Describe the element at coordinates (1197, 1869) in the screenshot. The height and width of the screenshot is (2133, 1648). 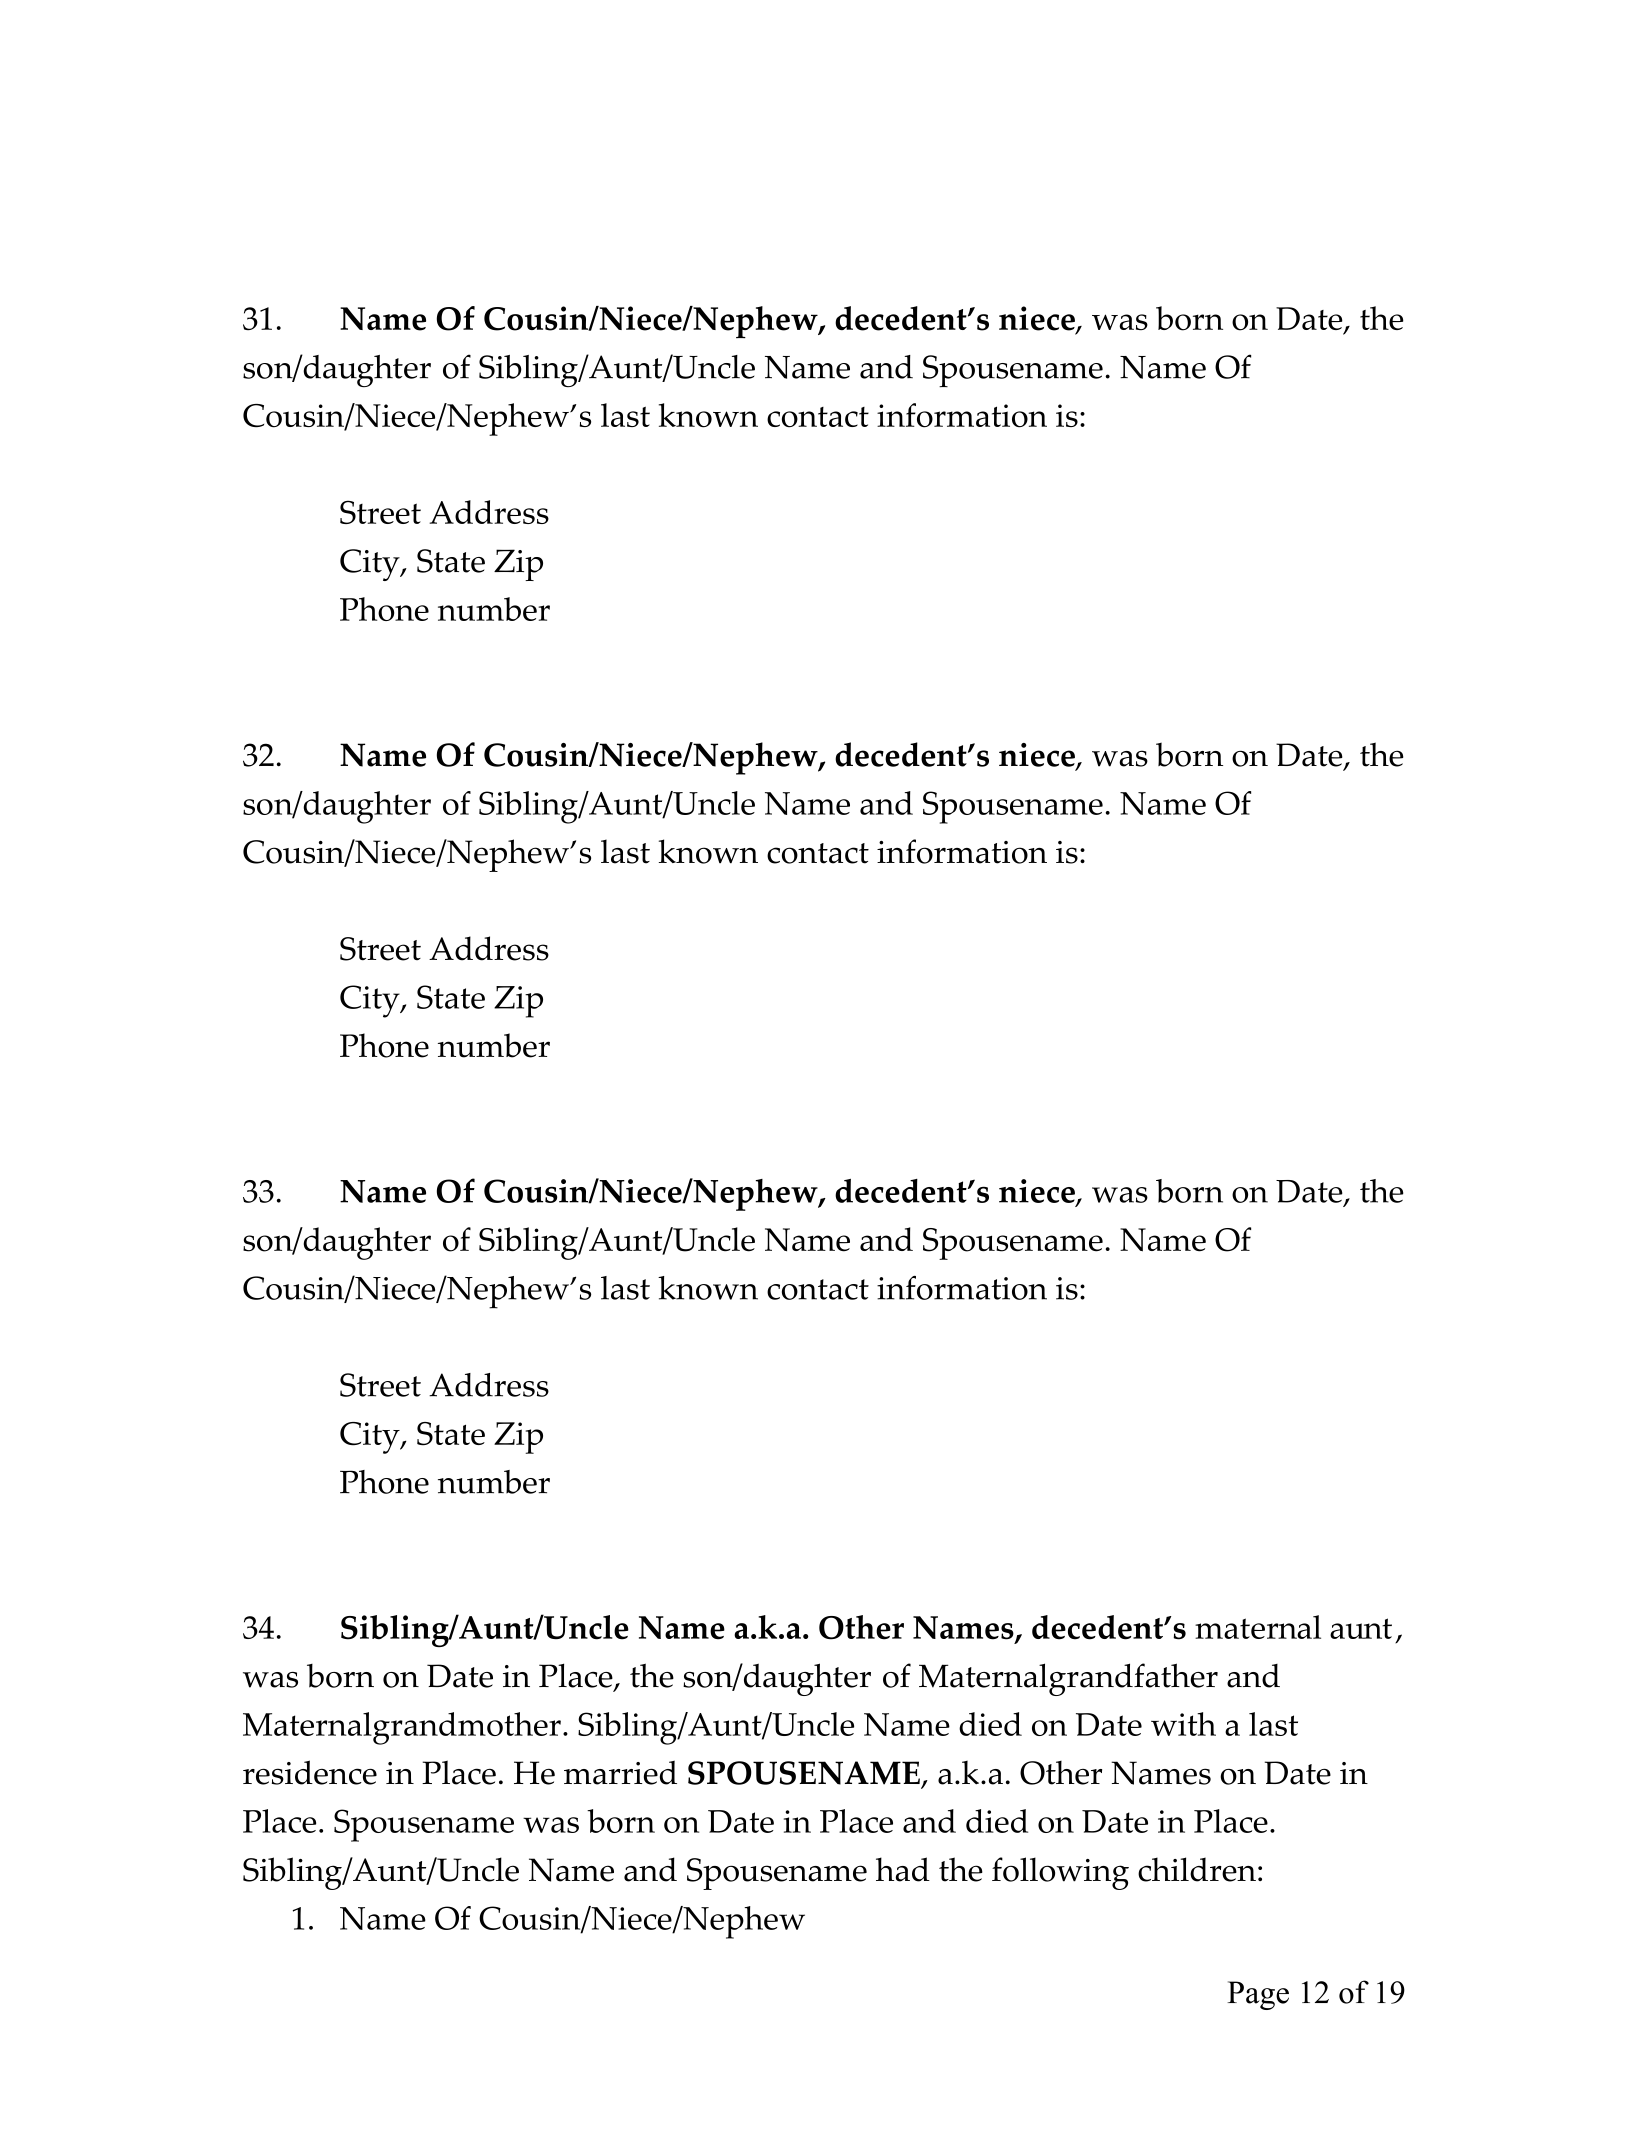
I see `children` at that location.
